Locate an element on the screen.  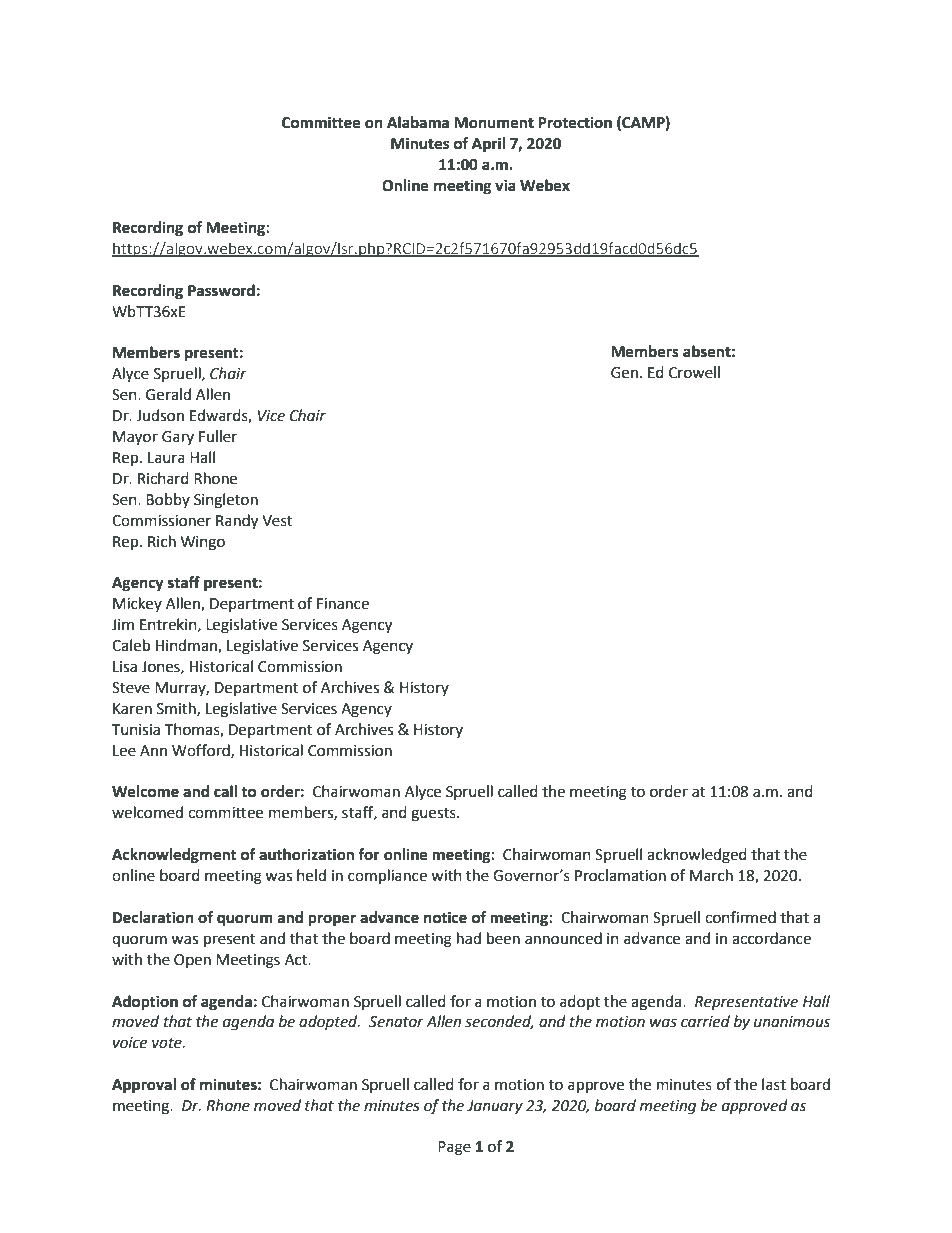
via is located at coordinates (505, 185).
